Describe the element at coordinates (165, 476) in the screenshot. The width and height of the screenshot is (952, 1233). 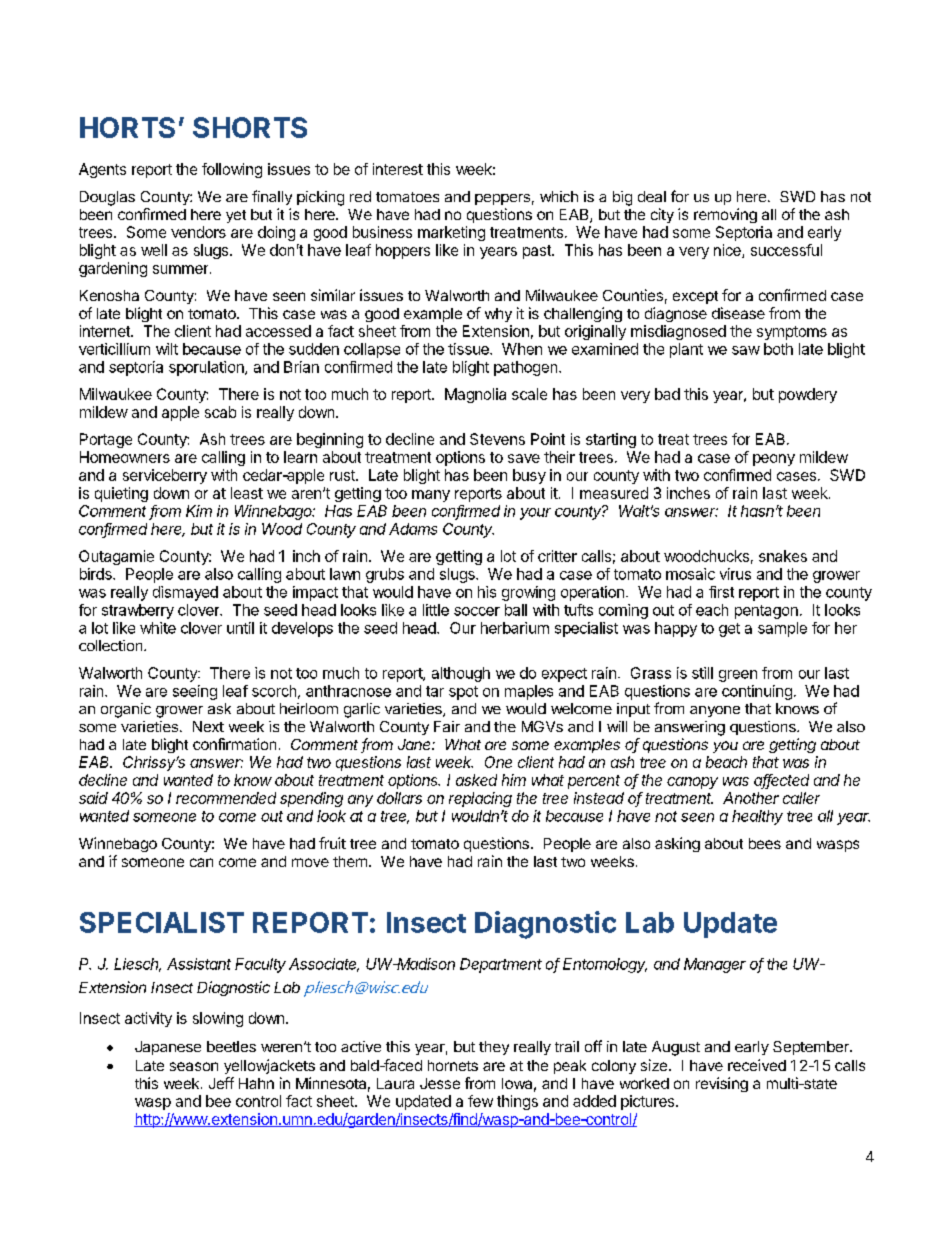
I see `serviceberry` at that location.
